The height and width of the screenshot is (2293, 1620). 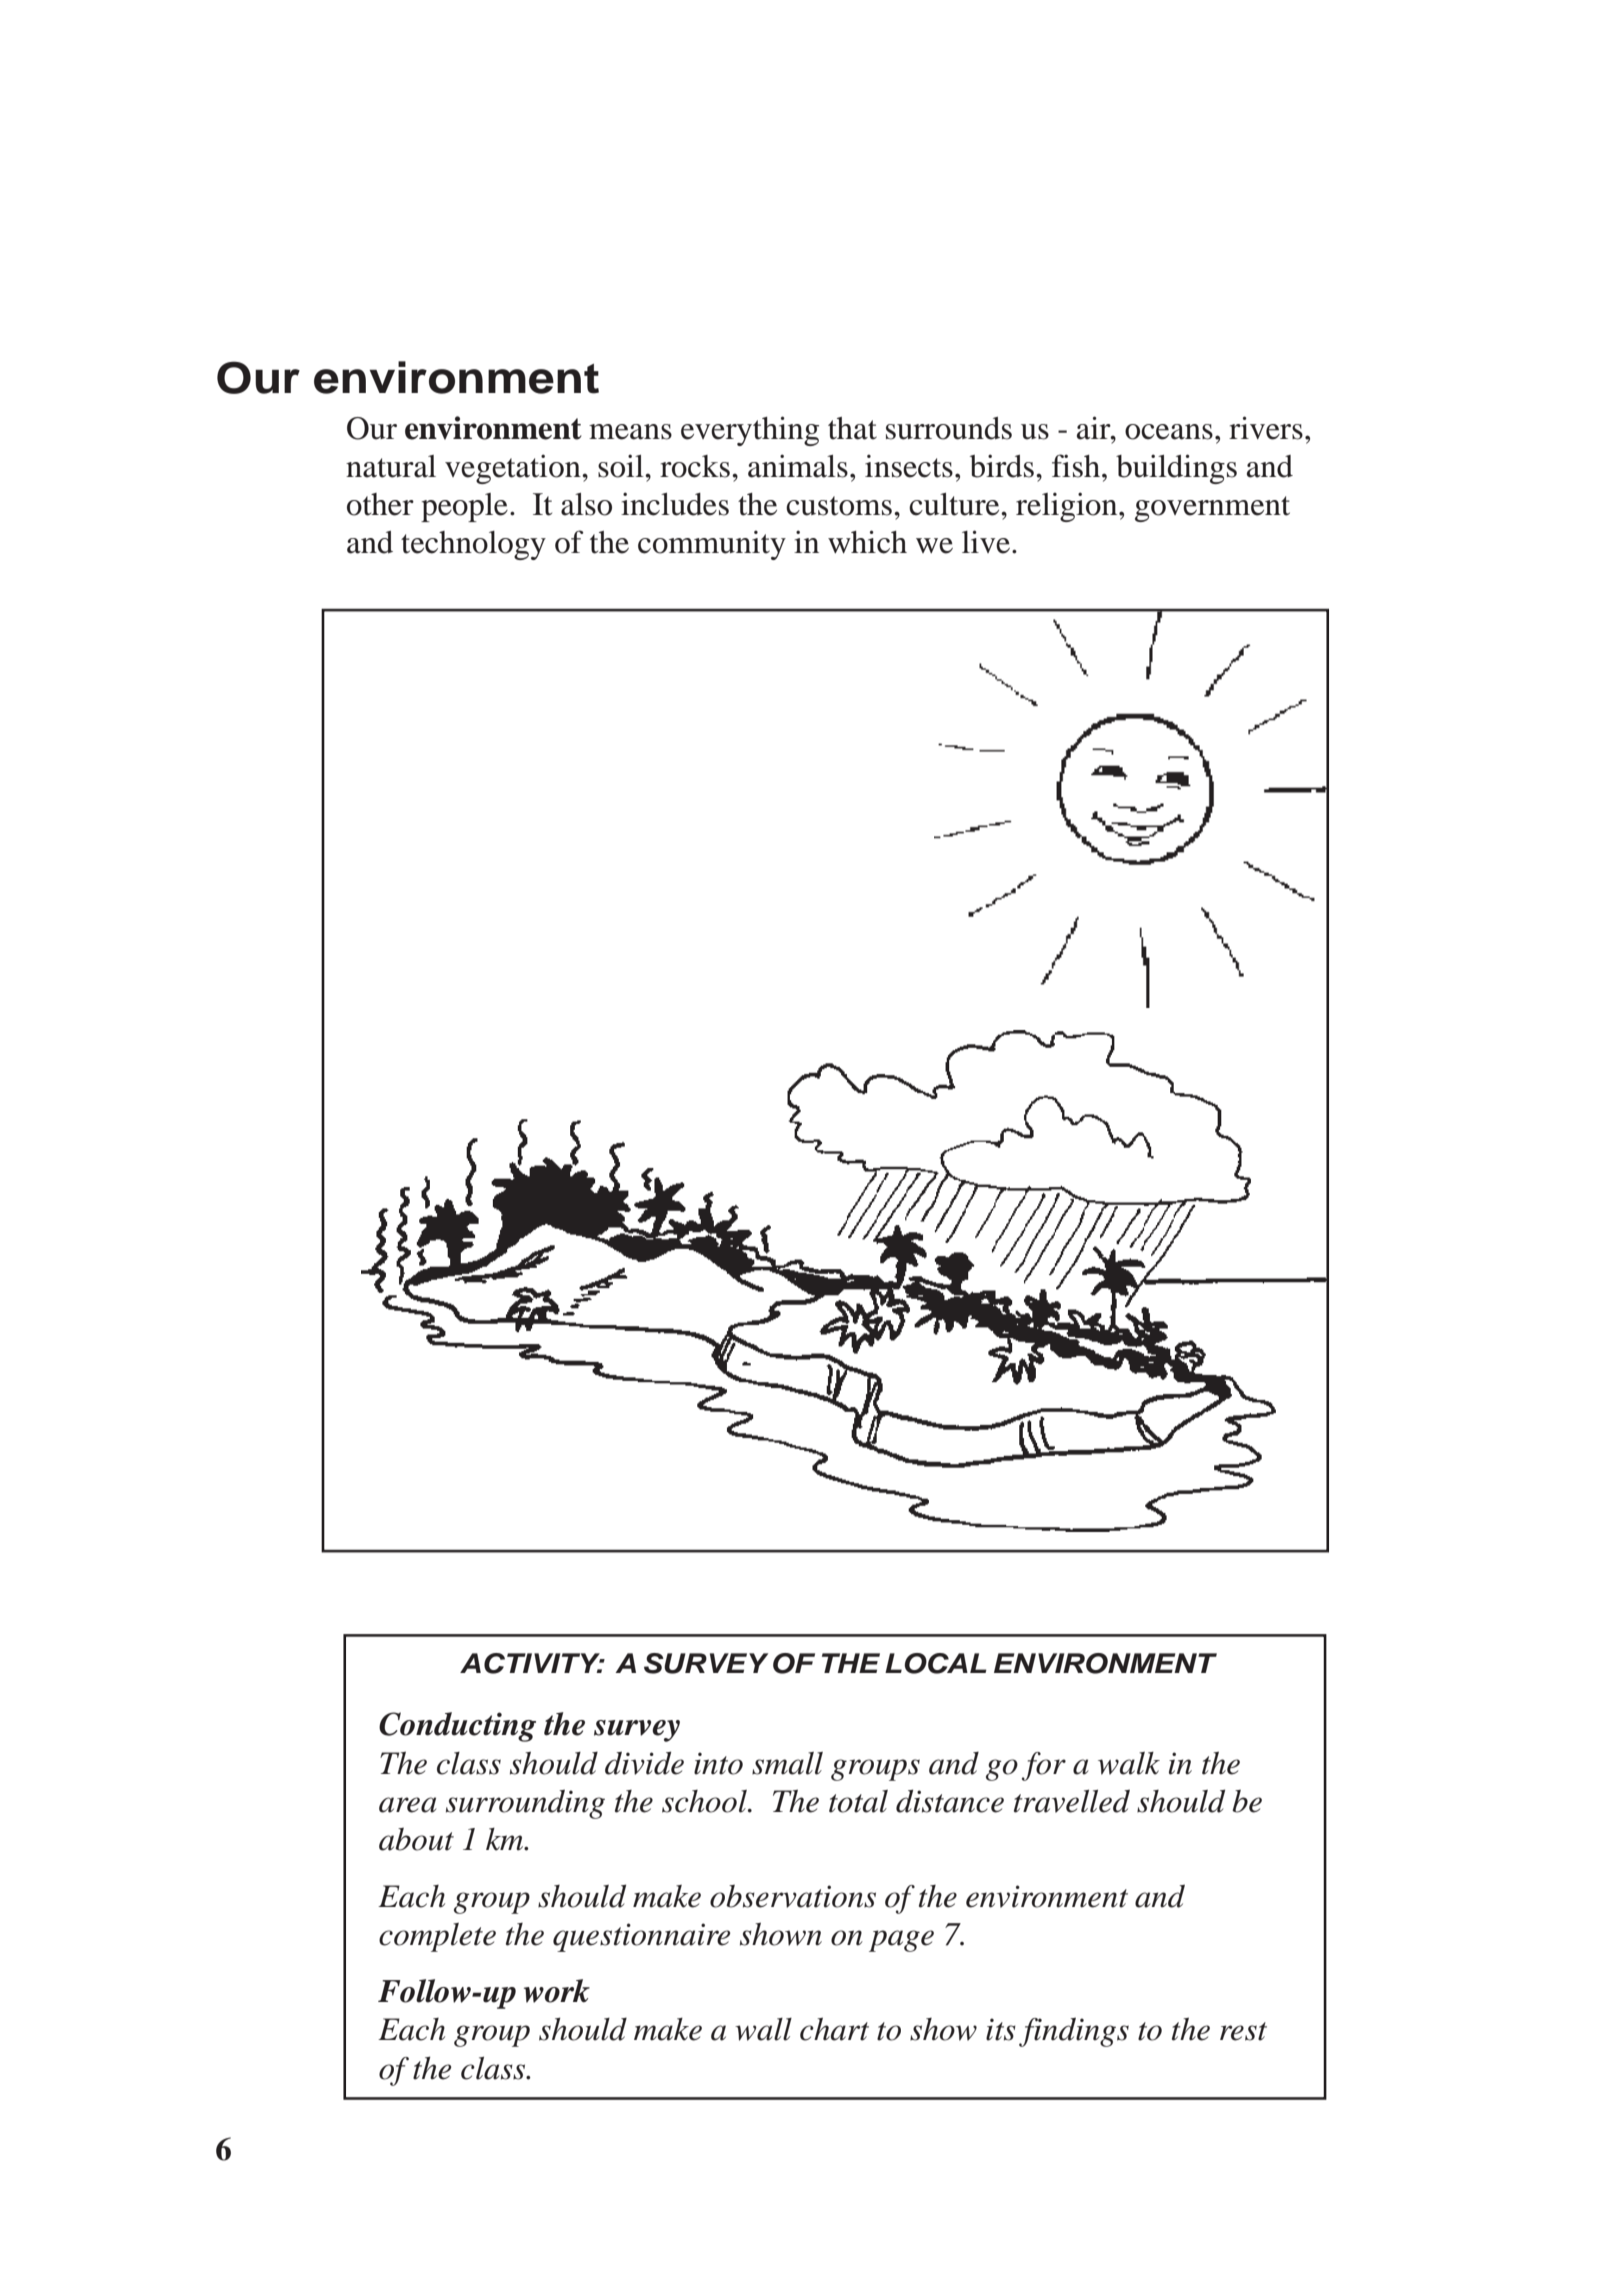 What do you see at coordinates (936, 1663) in the screenshot?
I see `LOCAL` at bounding box center [936, 1663].
